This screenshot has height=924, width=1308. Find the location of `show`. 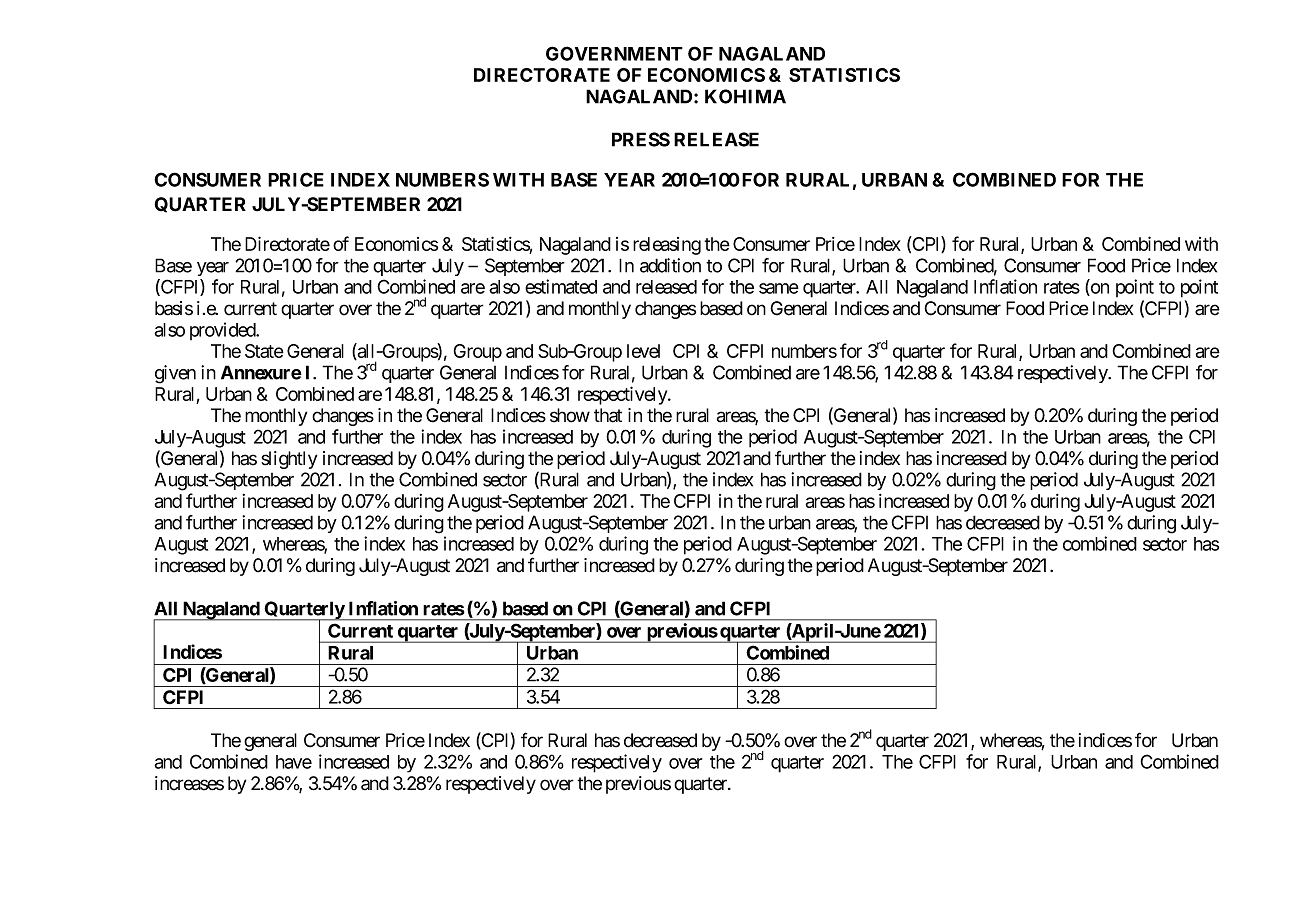

show is located at coordinates (570, 415).
